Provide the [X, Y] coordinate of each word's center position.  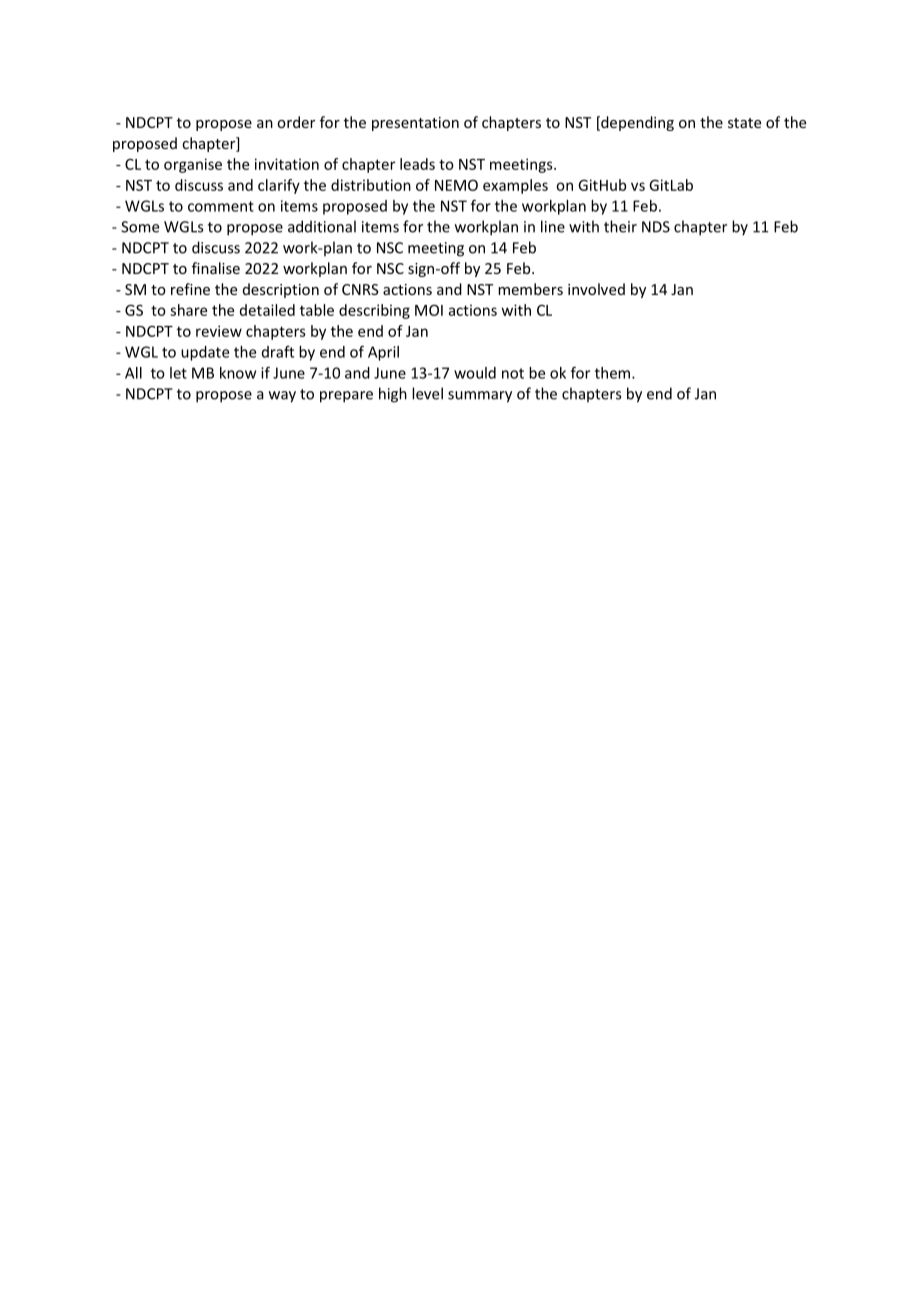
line [553, 226]
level [427, 393]
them [612, 373]
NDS [656, 227]
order [296, 122]
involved [596, 289]
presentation [415, 124]
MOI [429, 310]
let [178, 373]
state [744, 123]
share [188, 310]
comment [221, 206]
